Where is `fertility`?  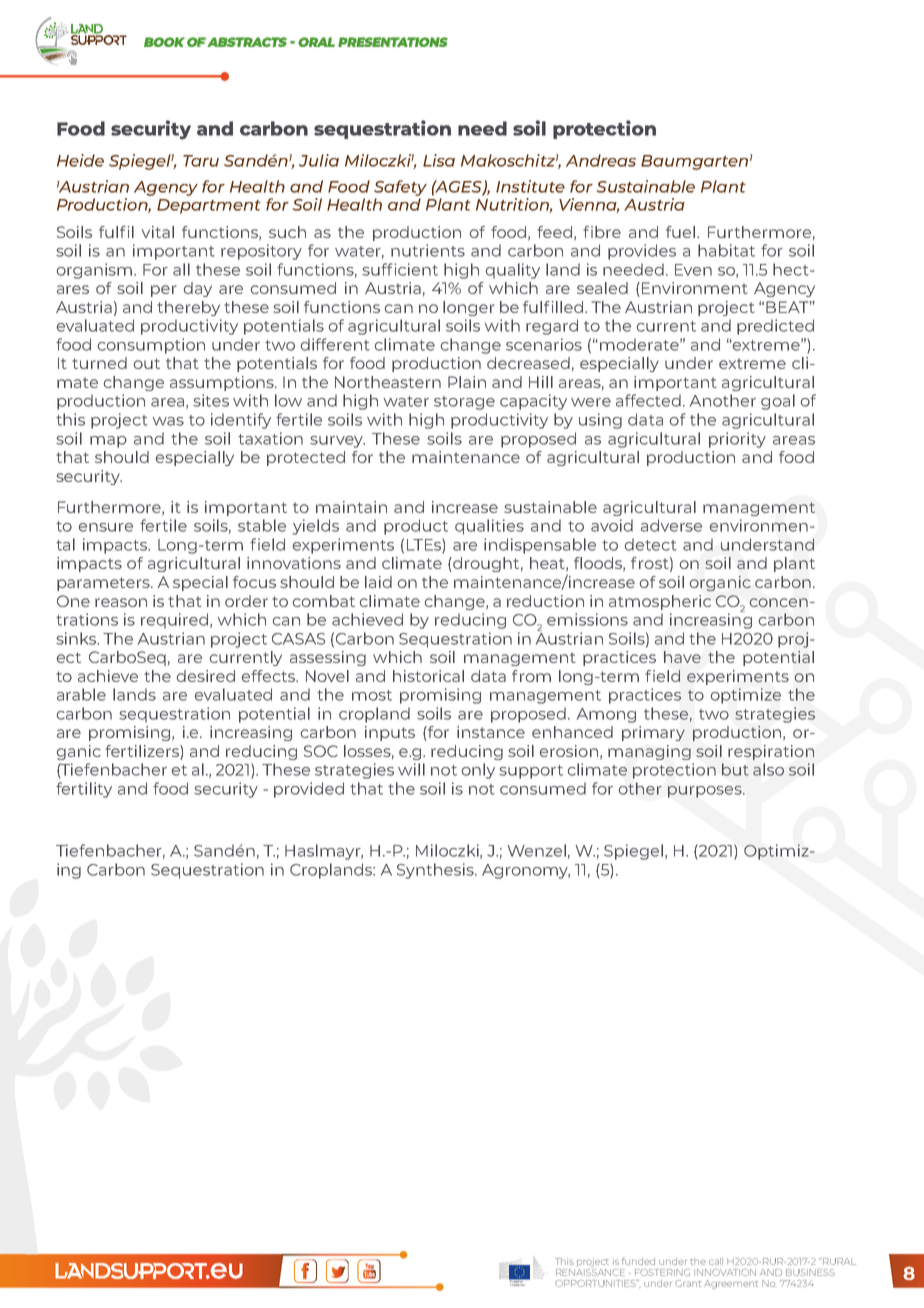
fertility is located at coordinates (84, 790).
